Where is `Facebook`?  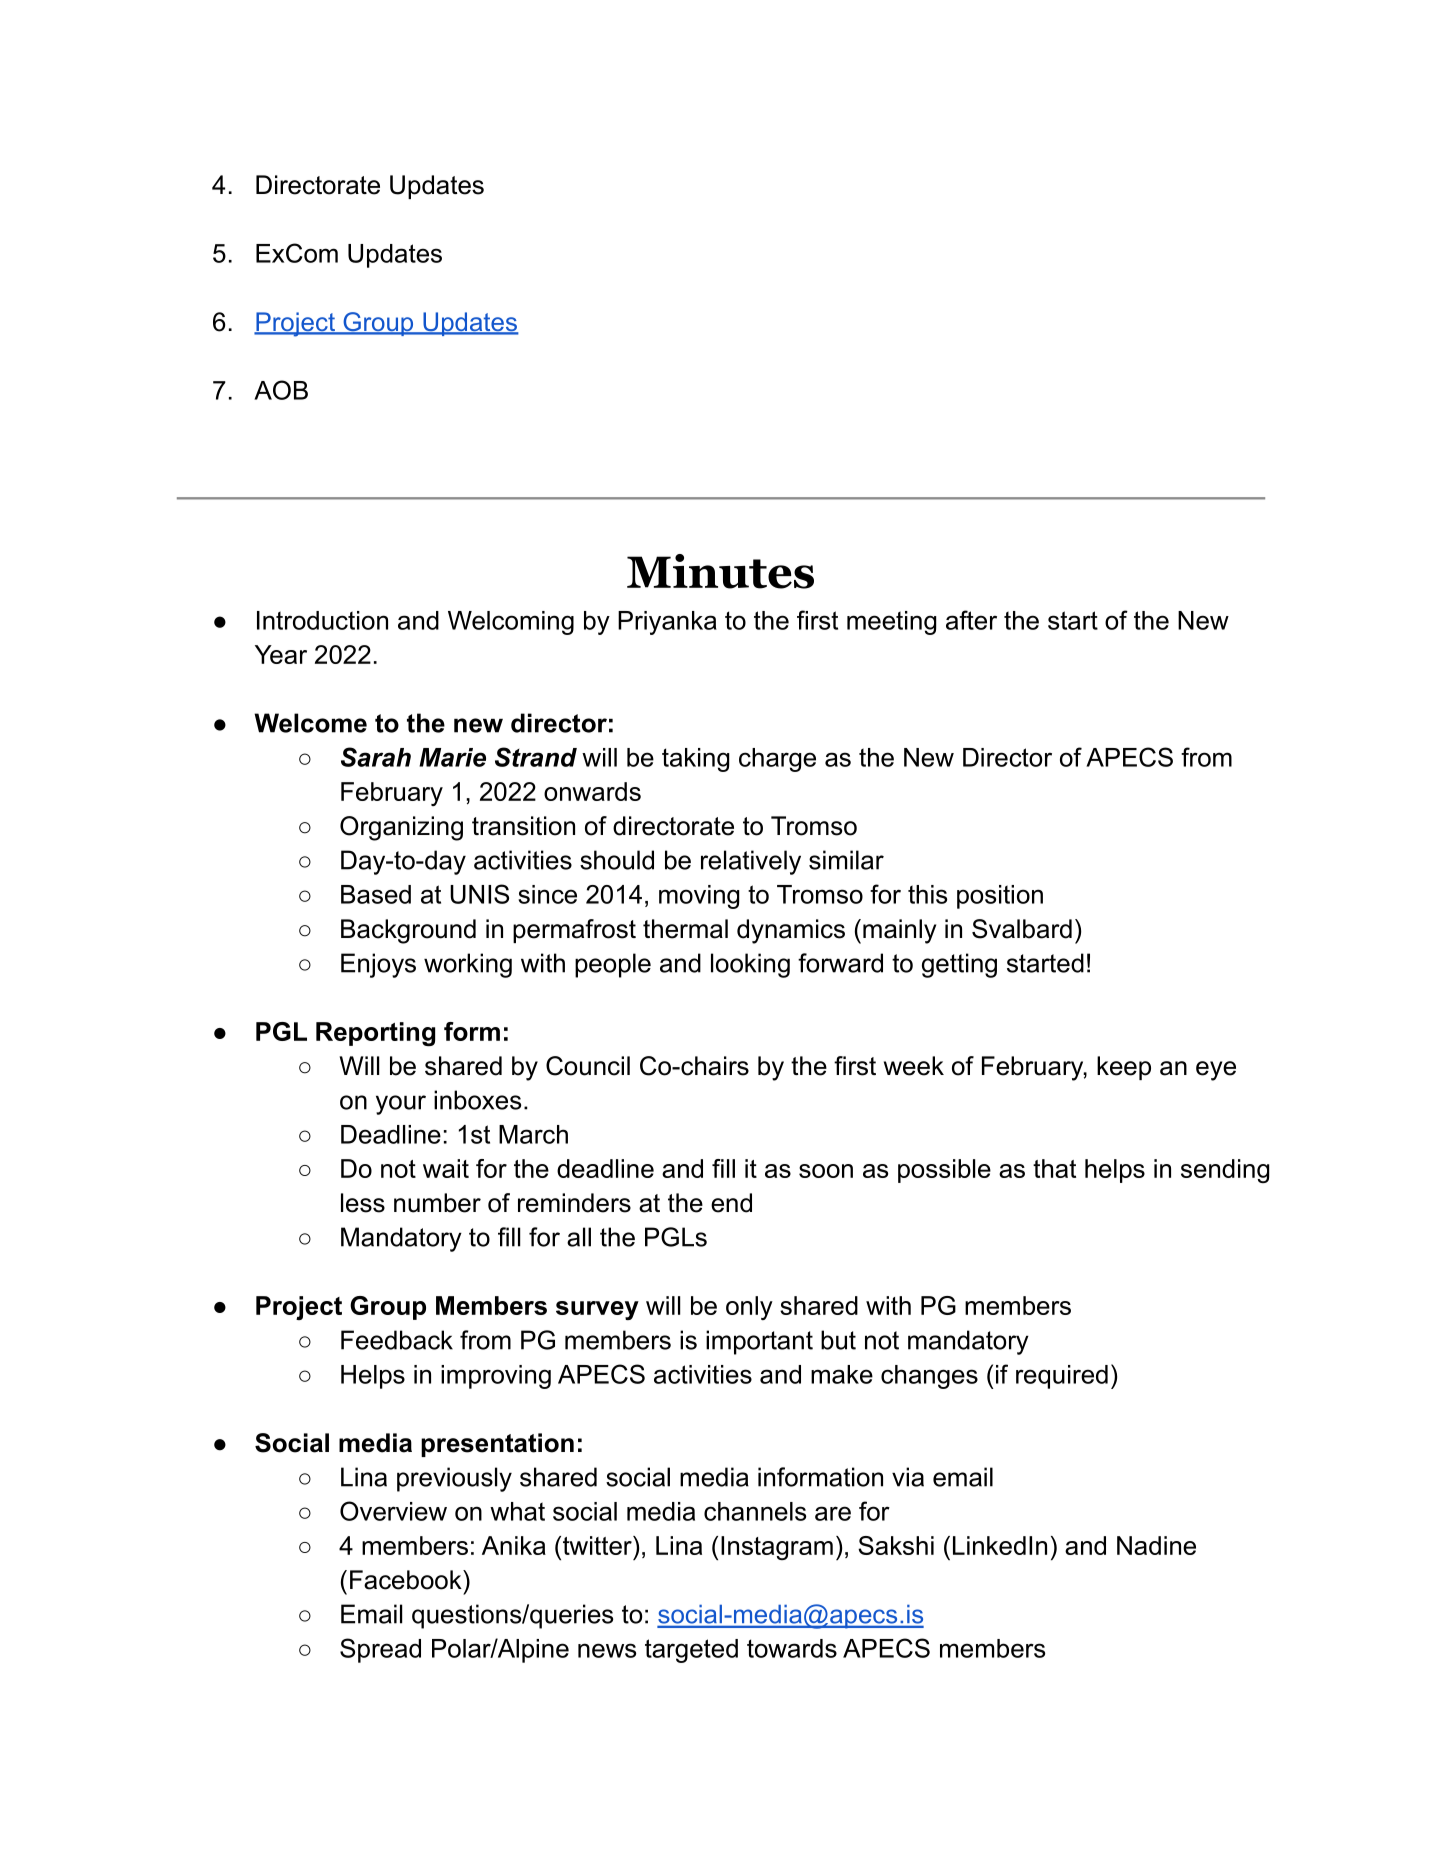 Facebook is located at coordinates (407, 1580).
